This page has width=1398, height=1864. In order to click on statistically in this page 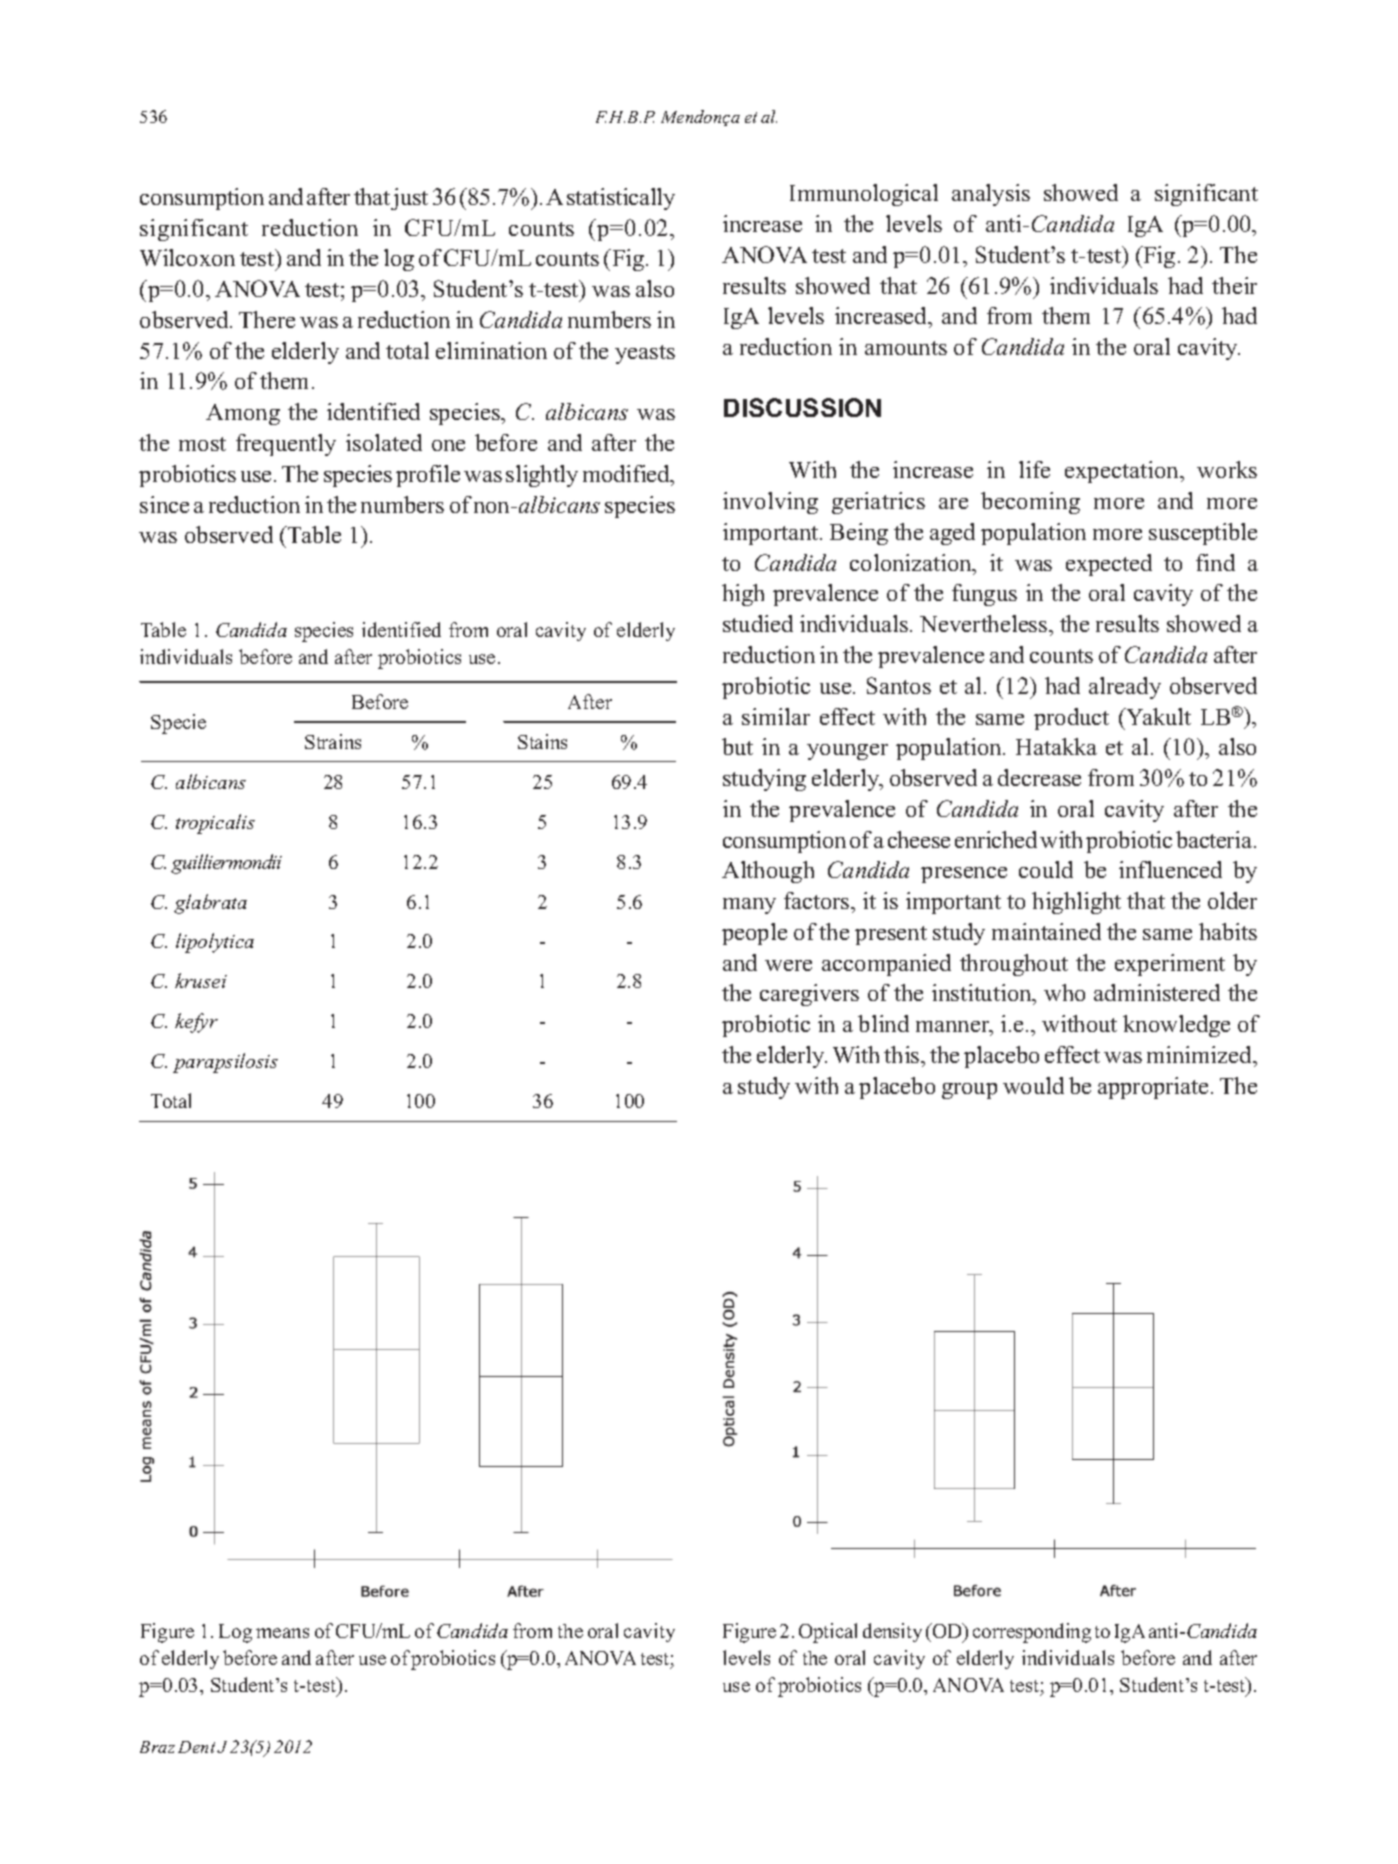, I will do `click(621, 199)`.
